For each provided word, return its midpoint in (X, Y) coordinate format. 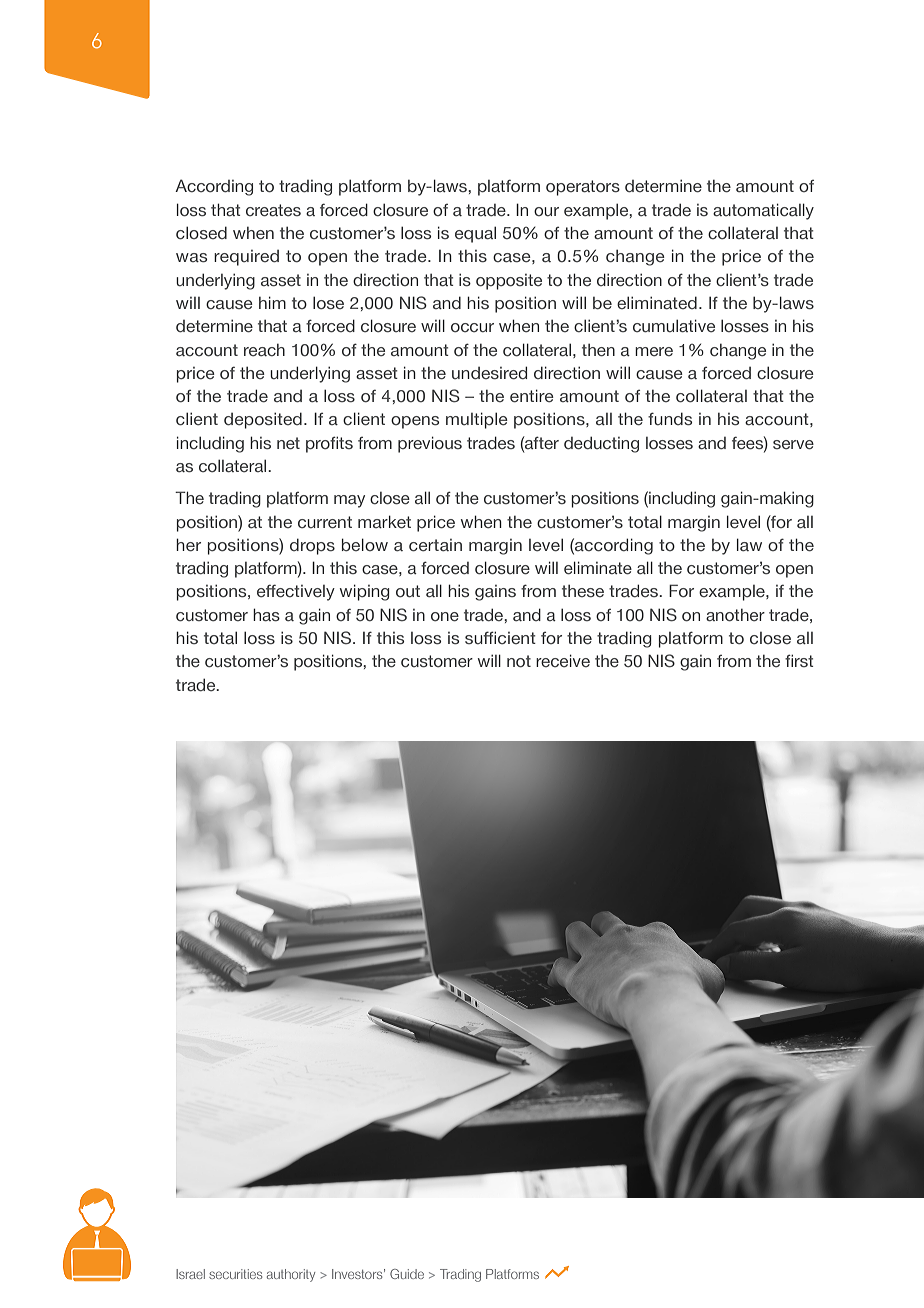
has (266, 614)
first (799, 660)
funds (670, 418)
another (735, 615)
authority (291, 1275)
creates (273, 210)
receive (563, 660)
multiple (477, 420)
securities (235, 1274)
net (288, 443)
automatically (763, 211)
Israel (190, 1274)
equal (475, 234)
